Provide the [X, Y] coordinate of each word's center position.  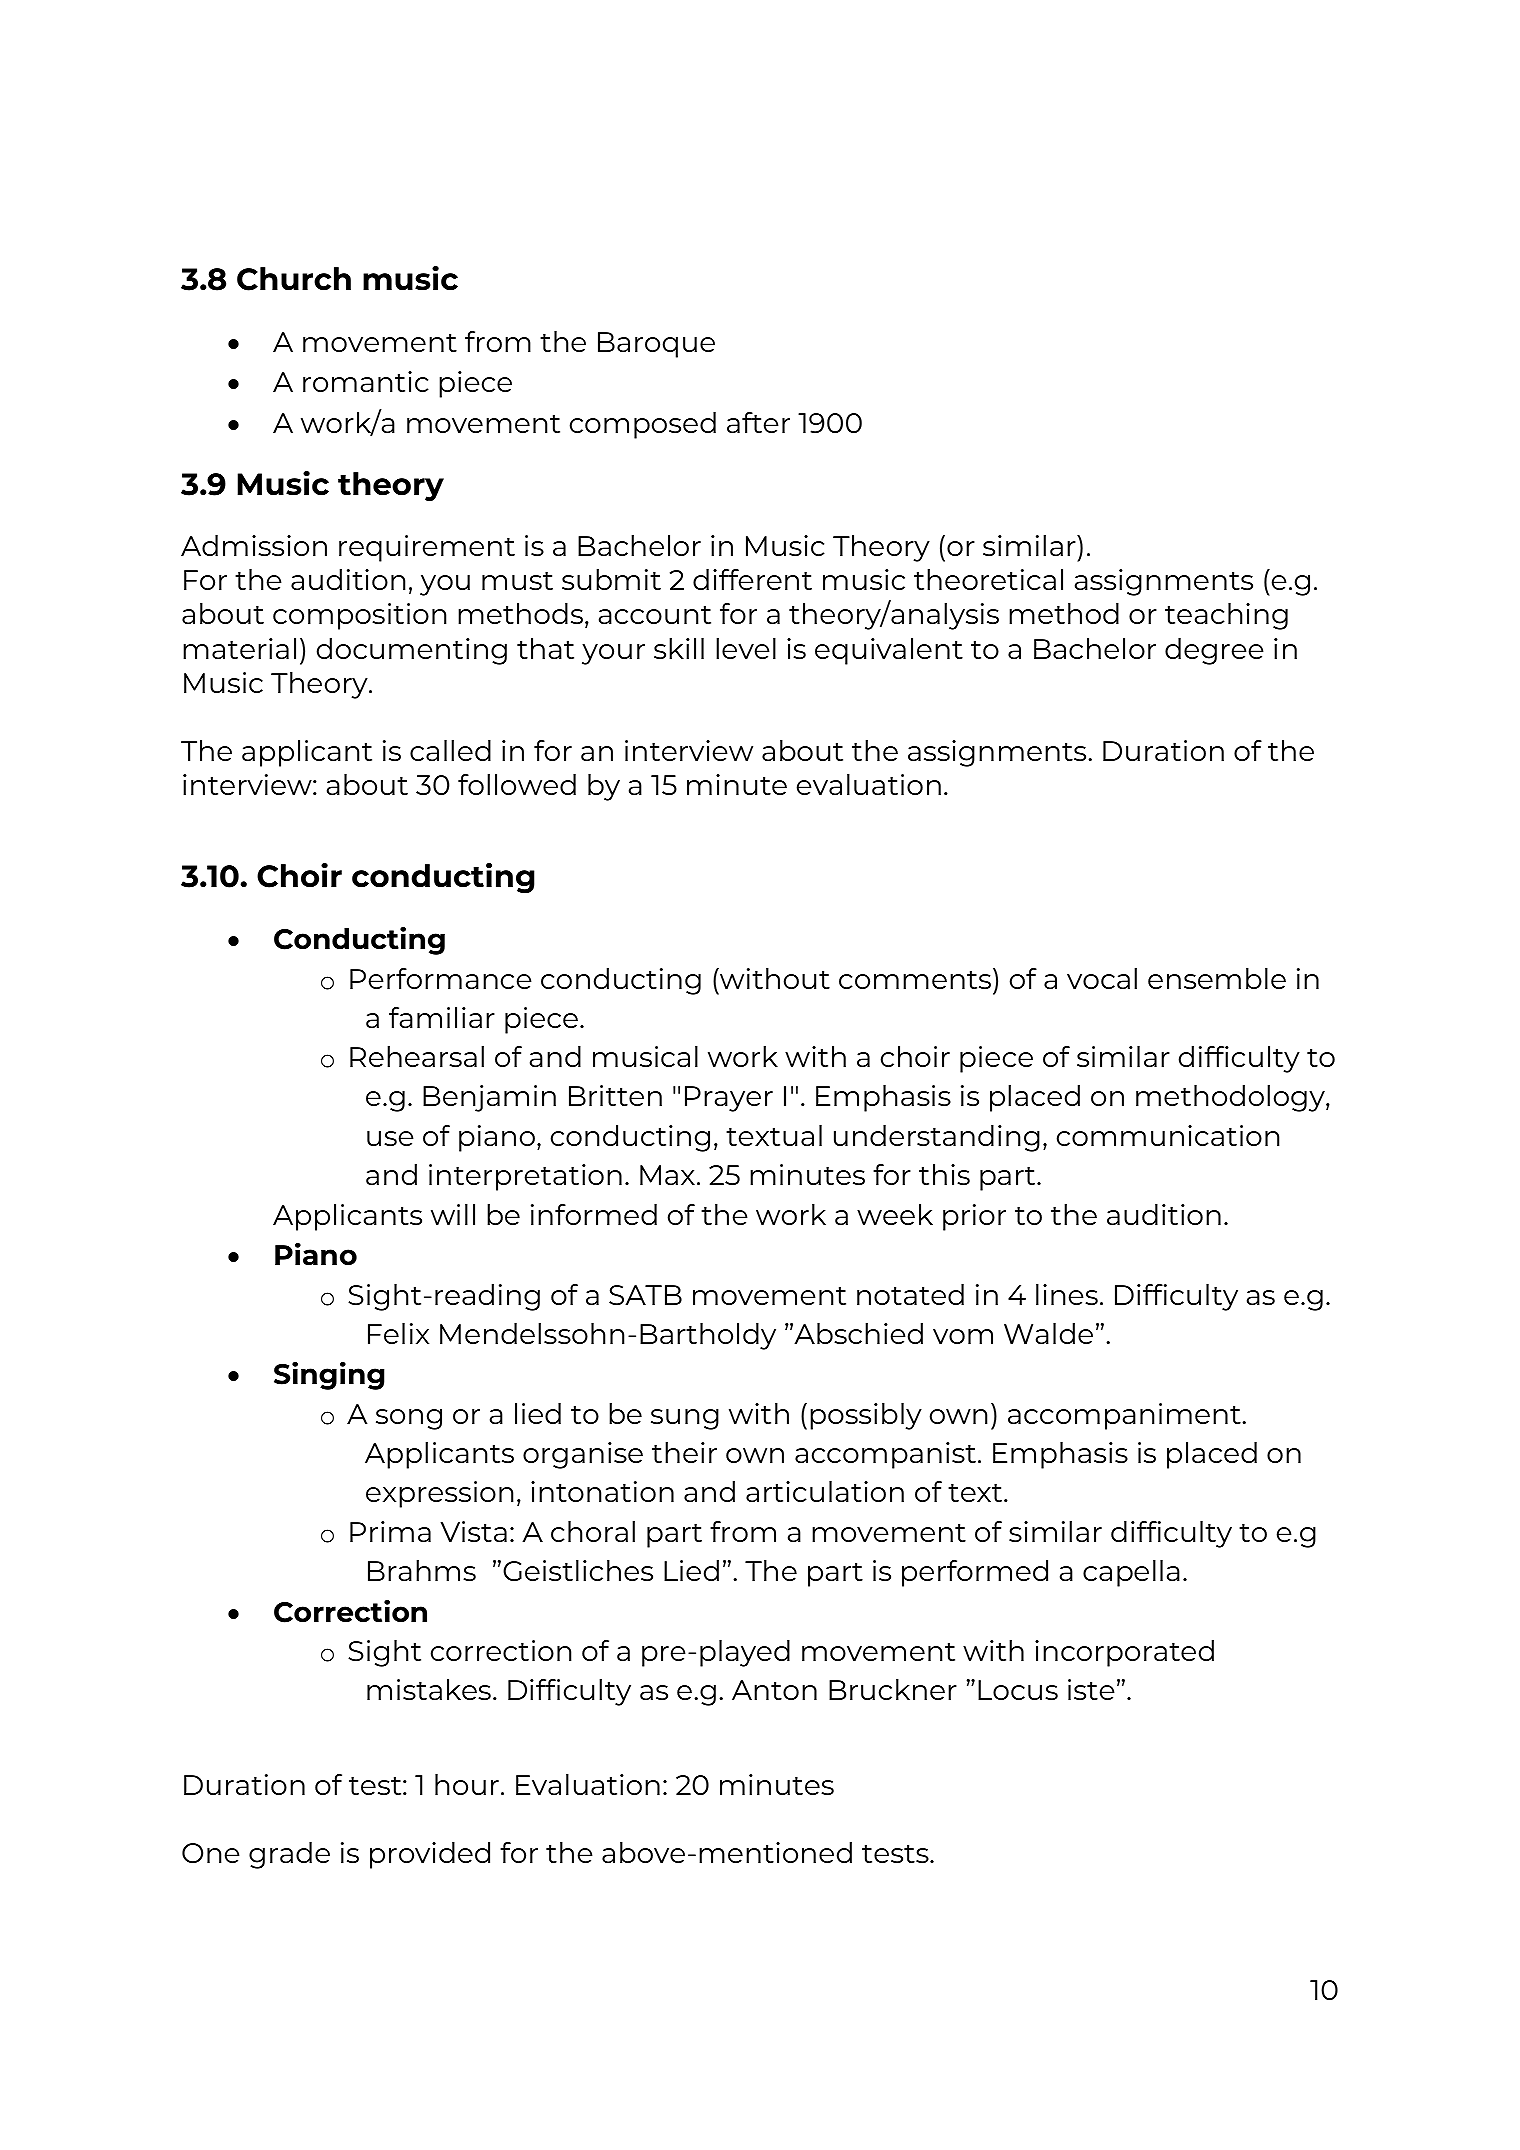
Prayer [729, 1099]
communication [1168, 1135]
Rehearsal [417, 1056]
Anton [774, 1690]
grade [289, 1855]
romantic [366, 381]
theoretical [988, 579]
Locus [1018, 1690]
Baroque [656, 345]
